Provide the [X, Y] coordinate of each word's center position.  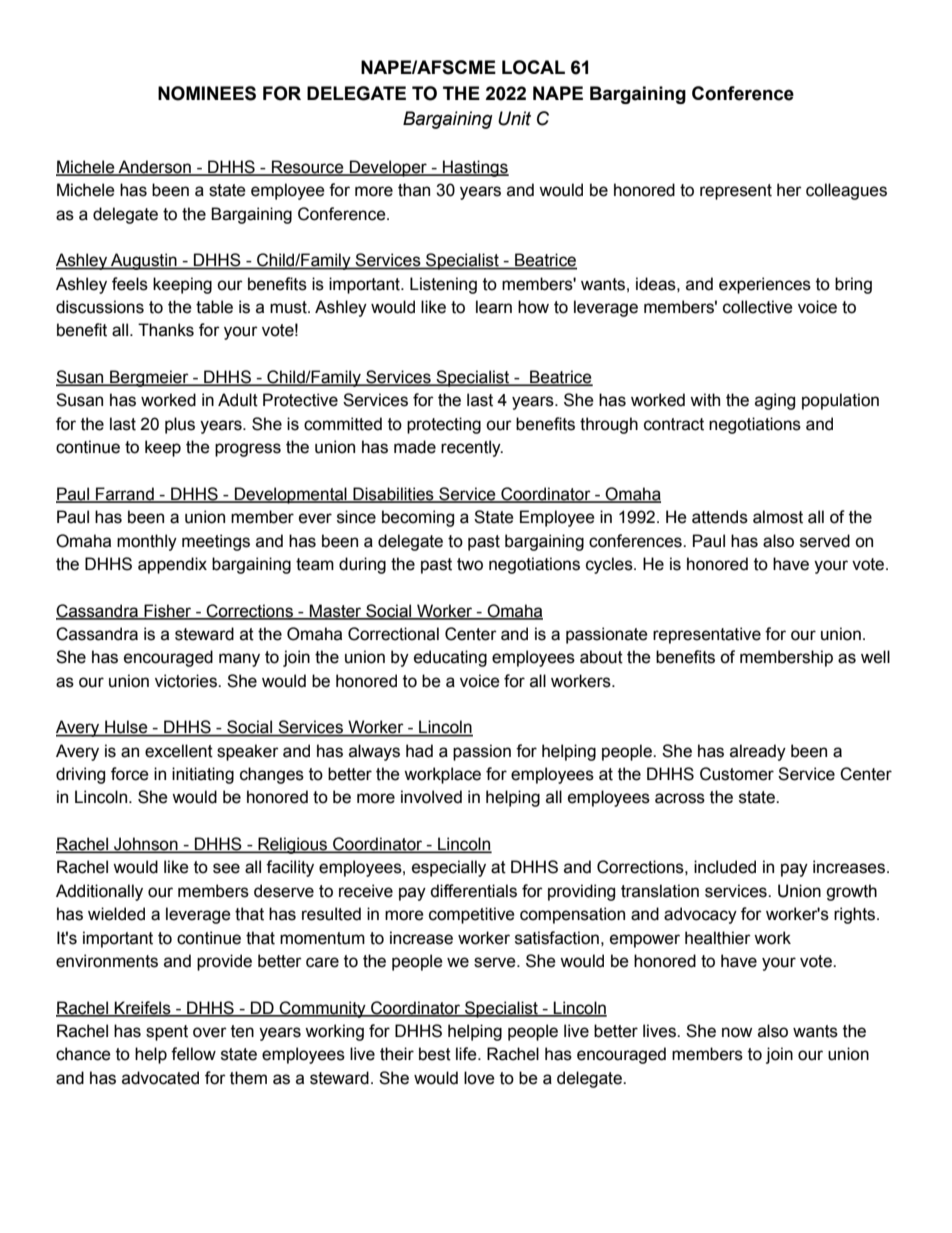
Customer [737, 774]
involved [431, 797]
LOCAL [533, 67]
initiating [203, 775]
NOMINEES [207, 93]
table [214, 307]
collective [758, 307]
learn [494, 307]
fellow [193, 1054]
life [467, 1054]
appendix [172, 565]
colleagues [846, 191]
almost [778, 517]
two [470, 564]
